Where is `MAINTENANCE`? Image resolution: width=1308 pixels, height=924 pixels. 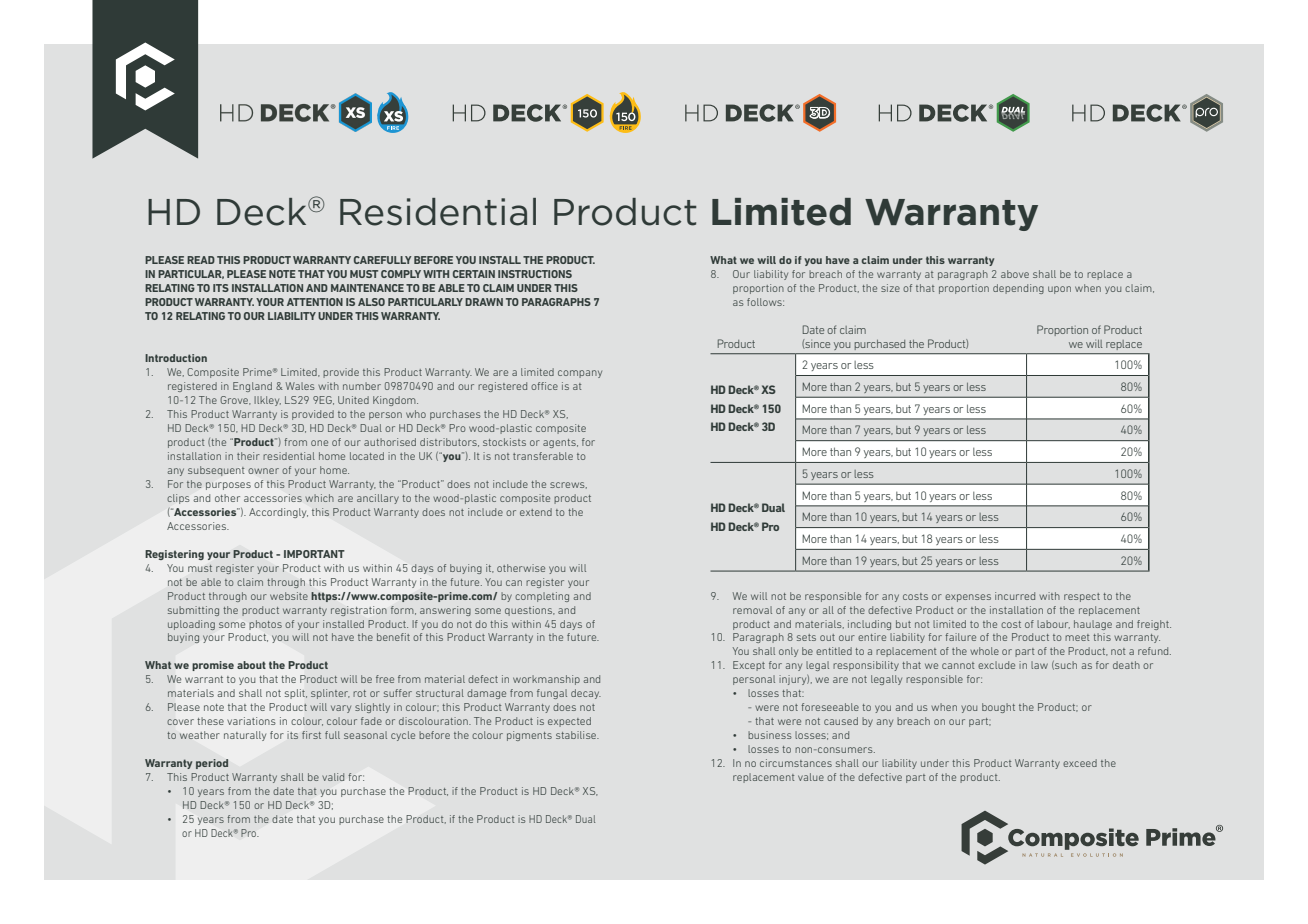
MAINTENANCE is located at coordinates (367, 288).
